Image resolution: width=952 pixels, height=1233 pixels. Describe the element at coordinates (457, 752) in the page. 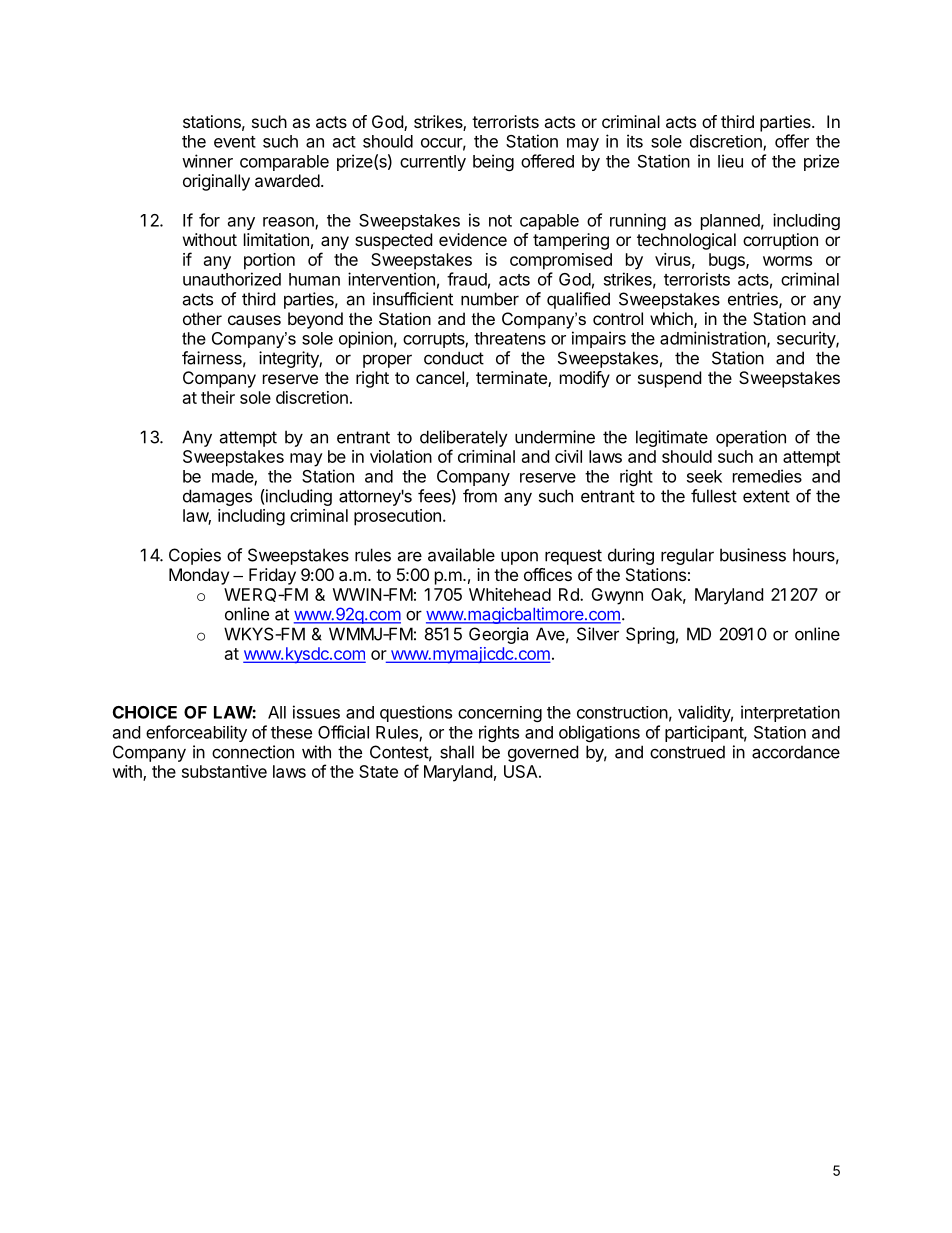

I see `shall` at that location.
